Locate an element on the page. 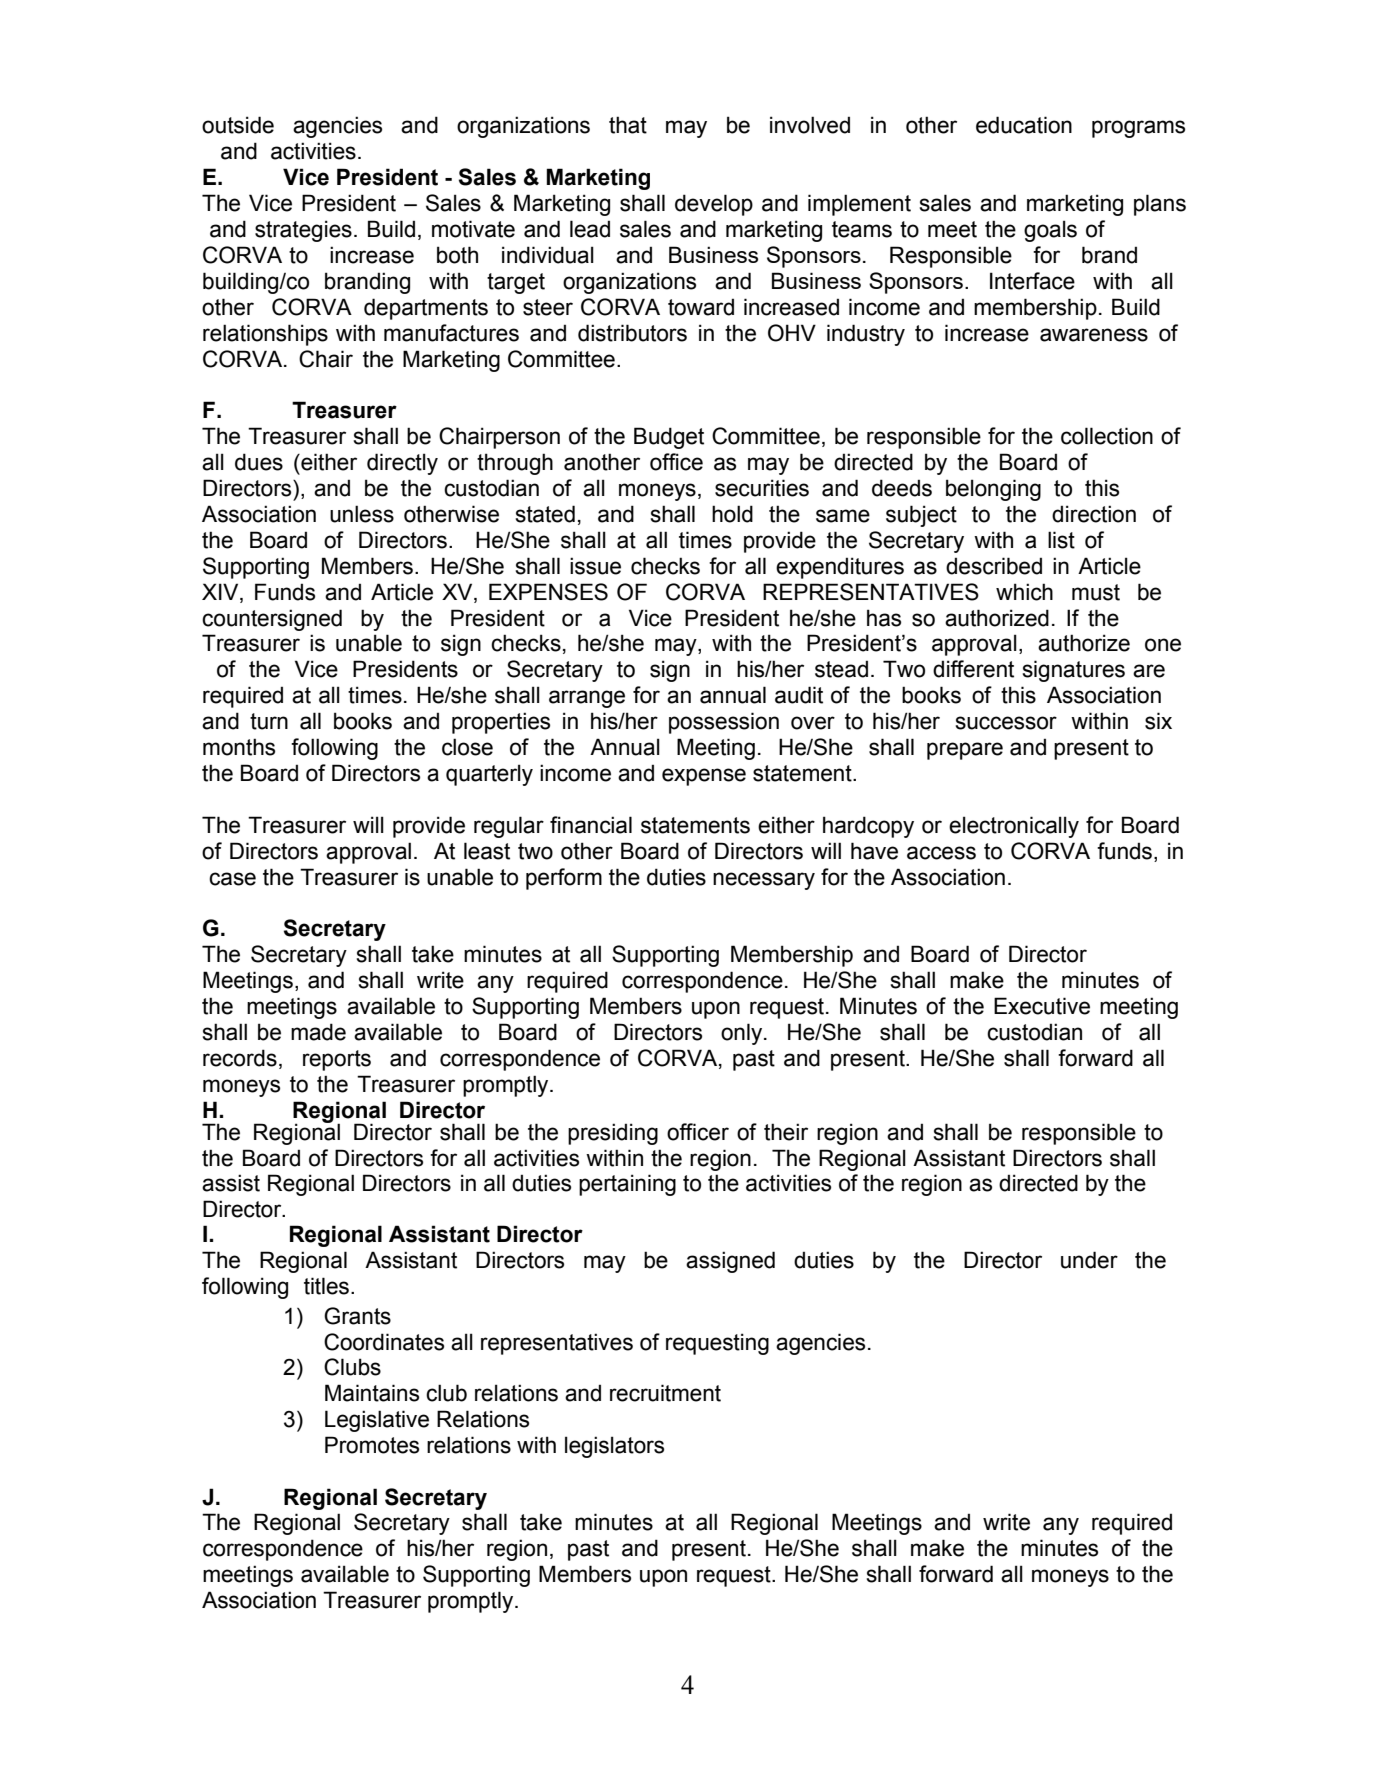 This image has height=1781, width=1376. Budget is located at coordinates (669, 438).
